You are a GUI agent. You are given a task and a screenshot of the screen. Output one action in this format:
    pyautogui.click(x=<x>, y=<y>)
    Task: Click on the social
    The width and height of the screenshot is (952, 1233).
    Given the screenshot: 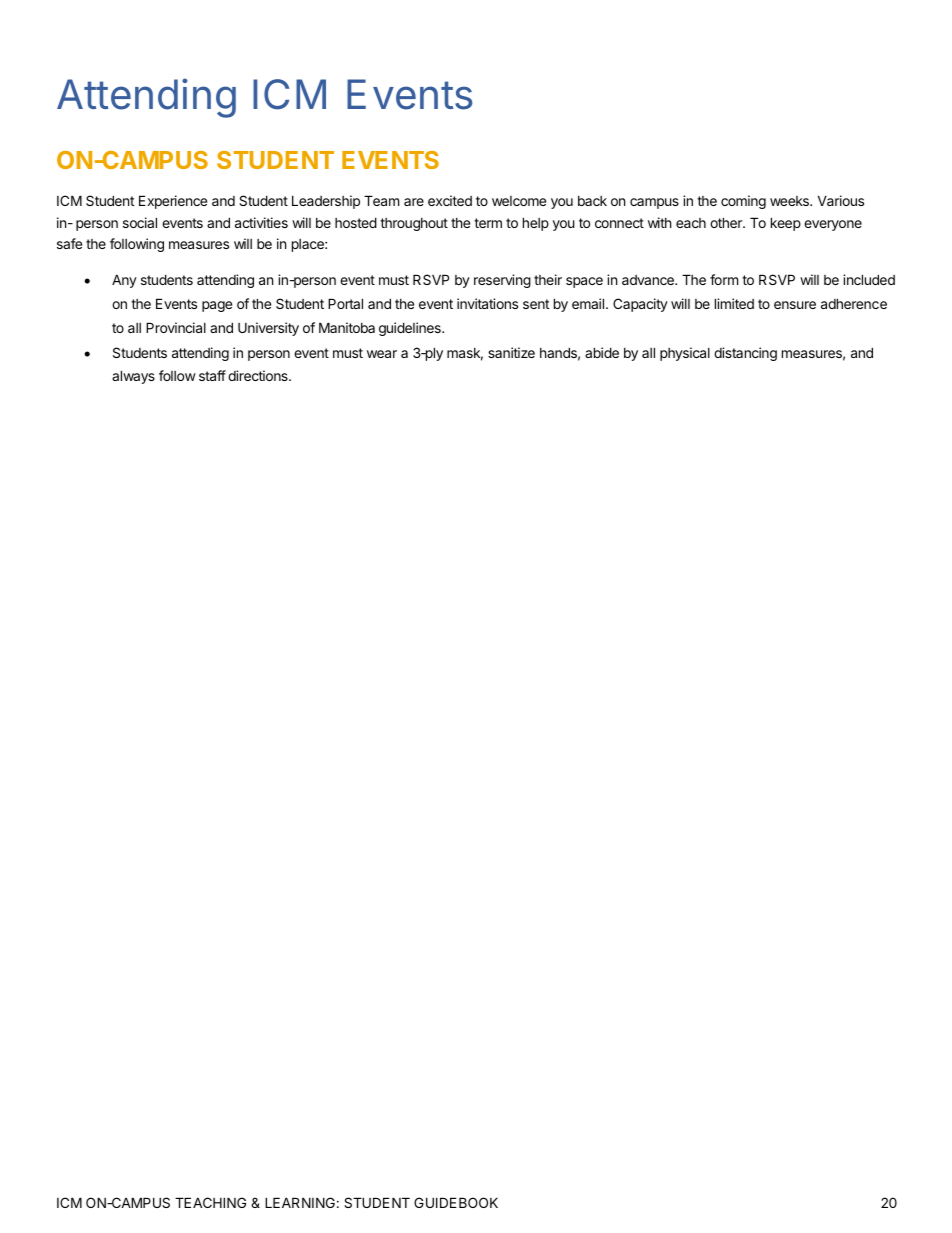 What is the action you would take?
    pyautogui.click(x=140, y=222)
